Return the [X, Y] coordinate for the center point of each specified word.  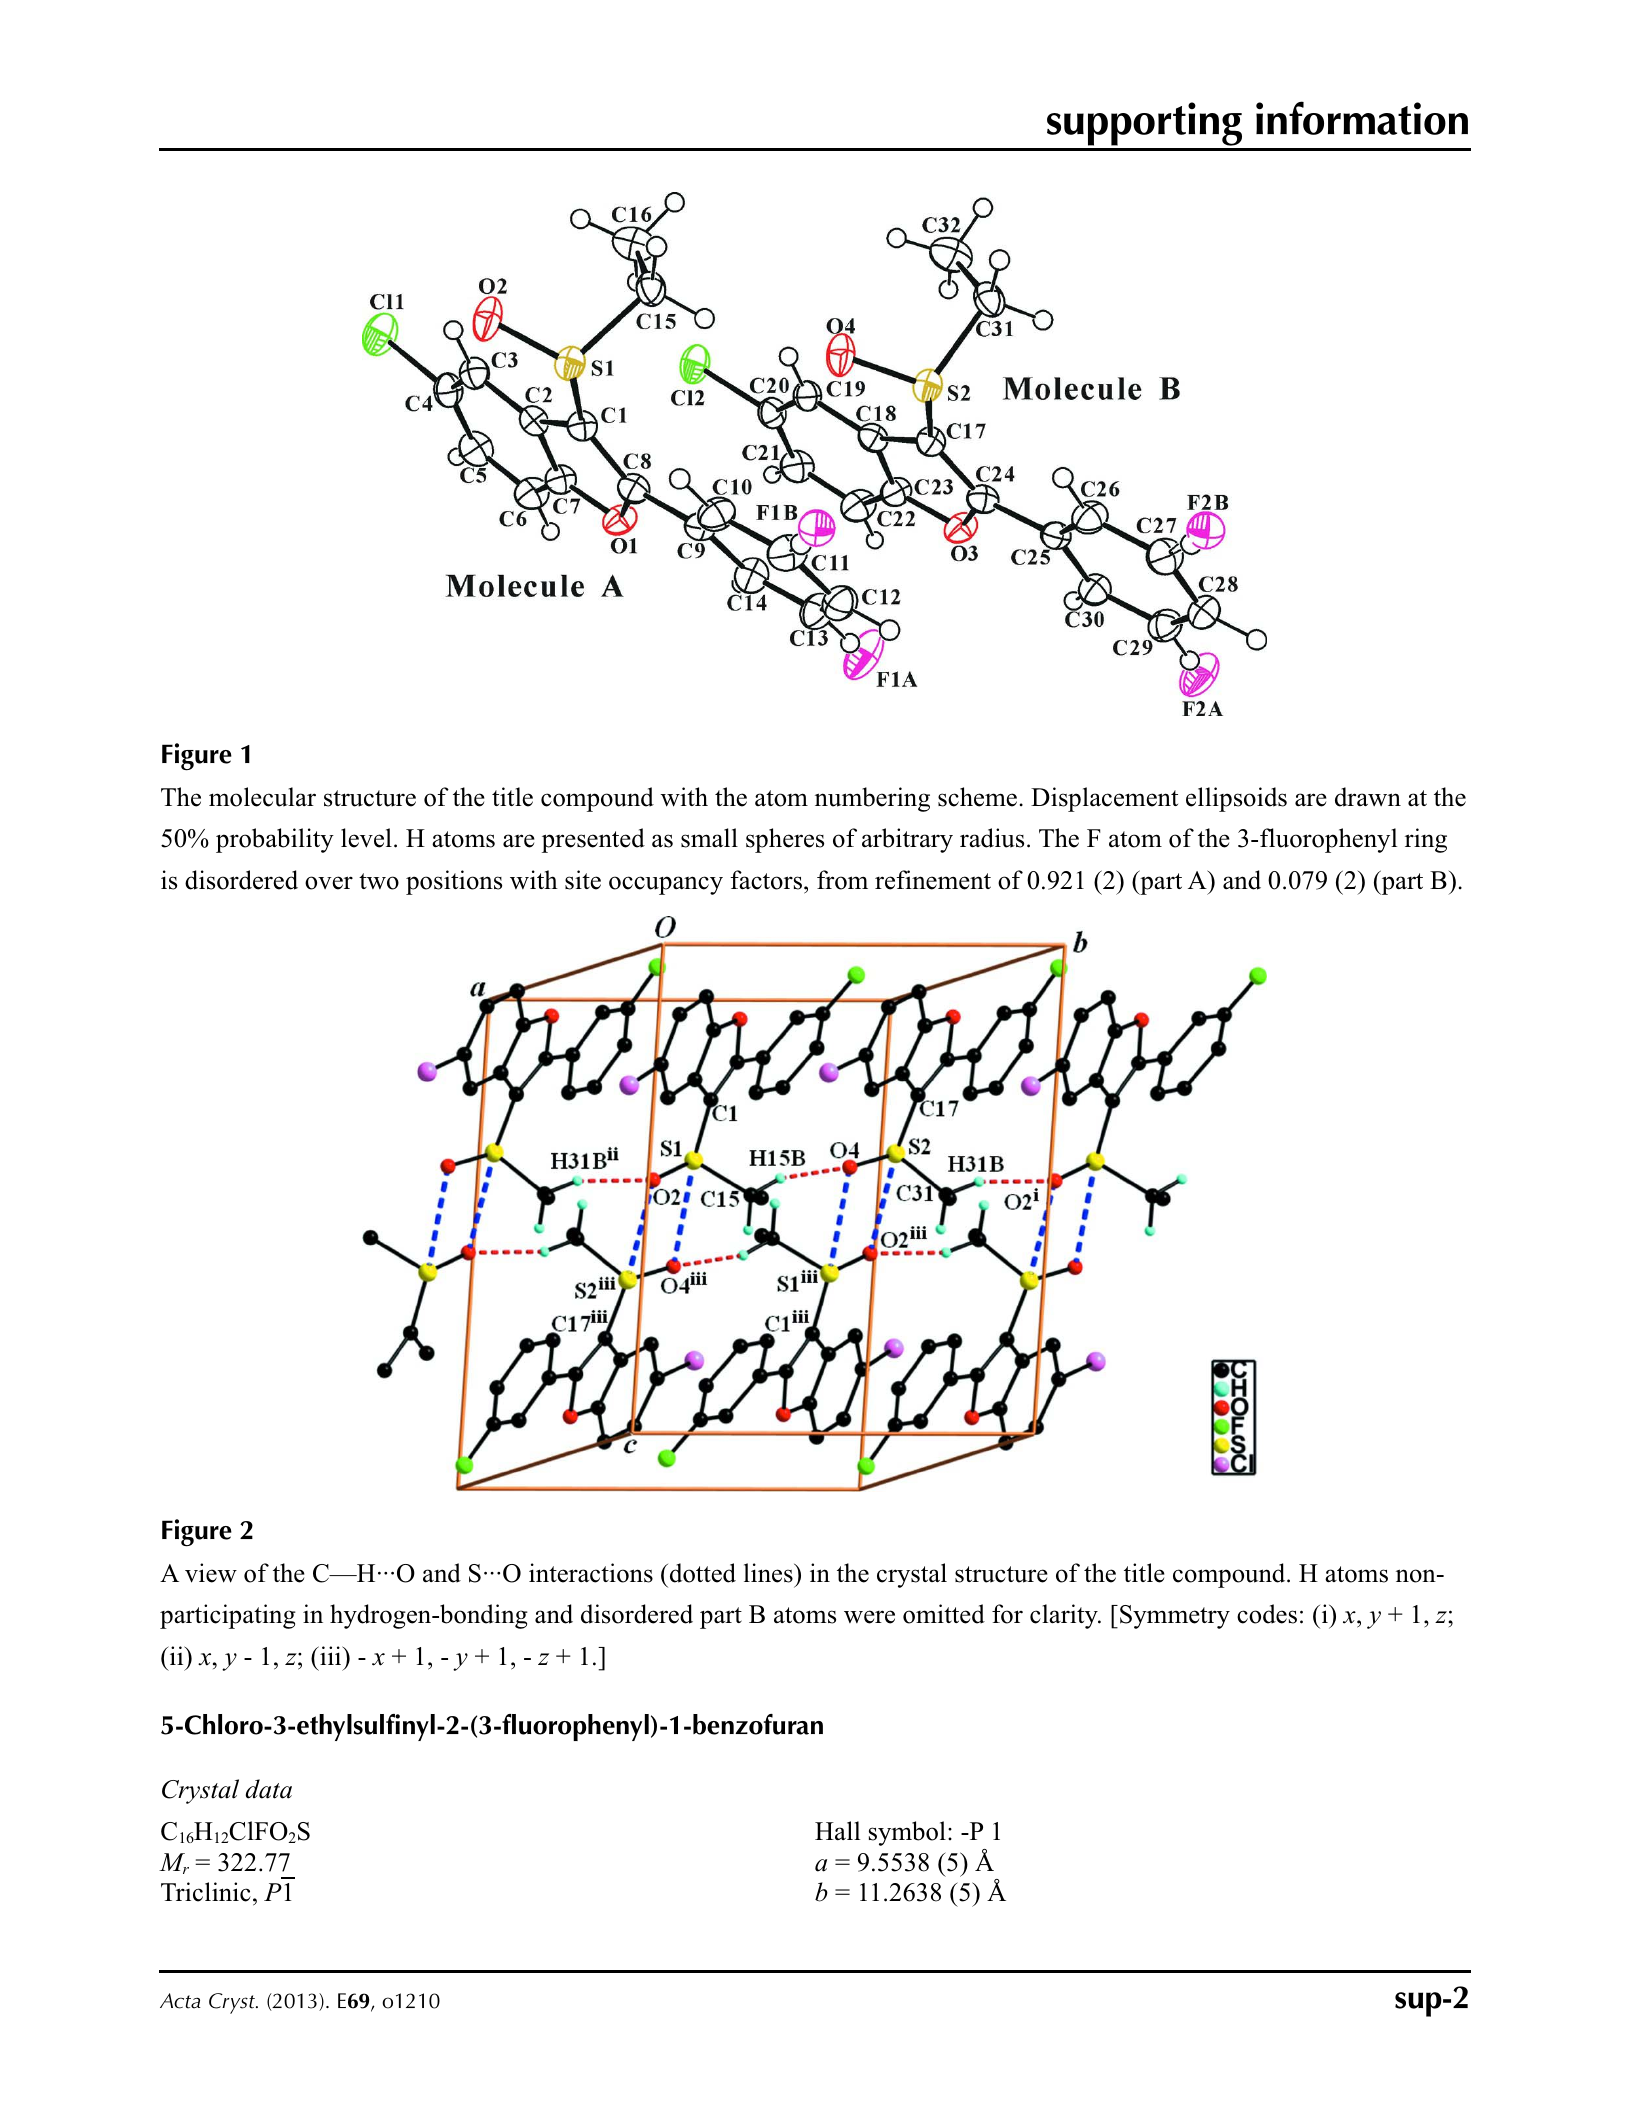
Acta [180, 2001]
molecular [262, 797]
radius [992, 838]
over [329, 883]
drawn [1368, 797]
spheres [785, 840]
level [366, 838]
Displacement [1104, 799]
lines [769, 1573]
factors [766, 880]
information [1362, 118]
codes [1267, 1614]
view [211, 1573]
